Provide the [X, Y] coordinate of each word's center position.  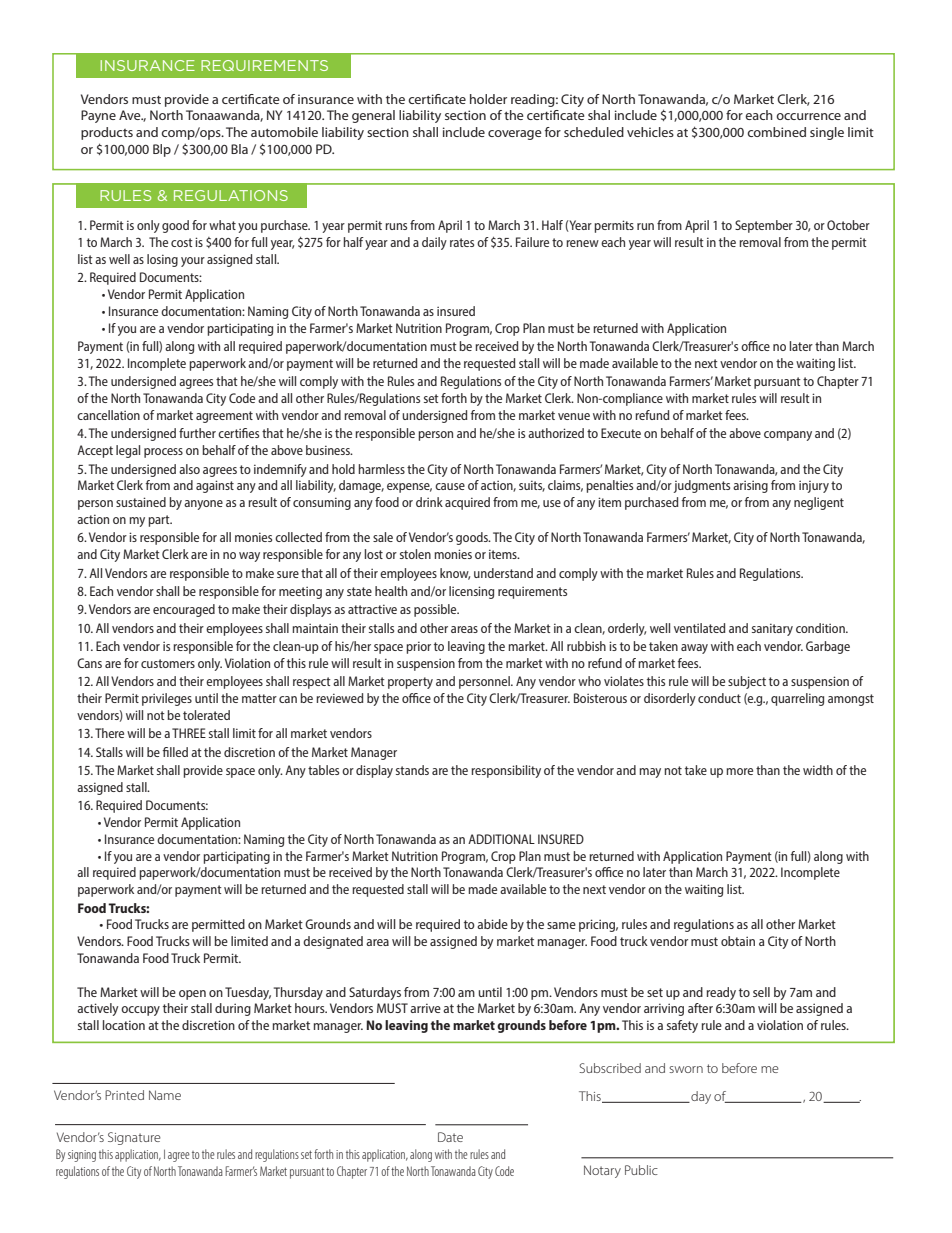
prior [418, 647]
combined [776, 132]
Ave [131, 115]
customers [168, 663]
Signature [134, 1138]
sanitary [772, 629]
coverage [515, 135]
